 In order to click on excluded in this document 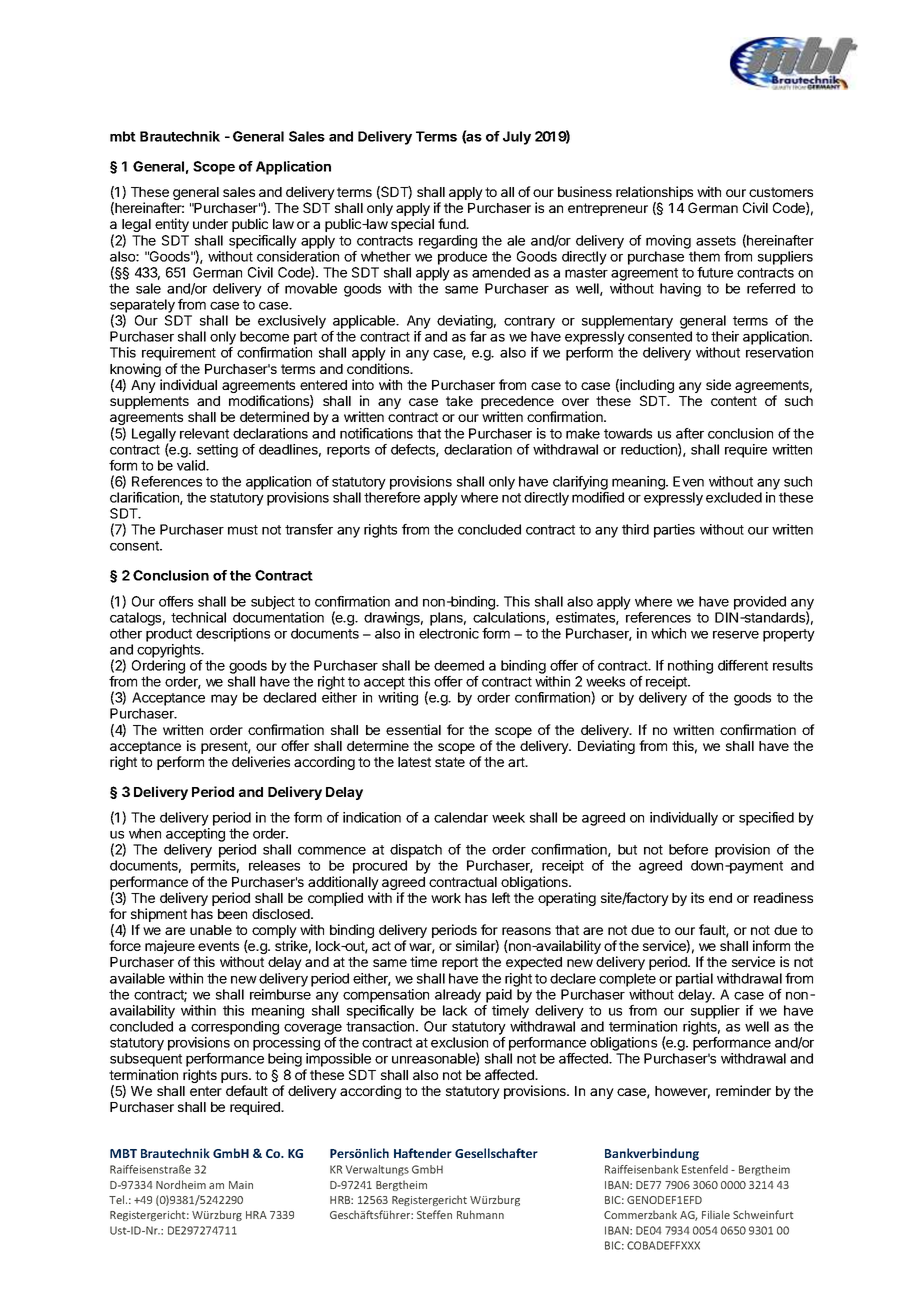, I will do `click(734, 497)`.
